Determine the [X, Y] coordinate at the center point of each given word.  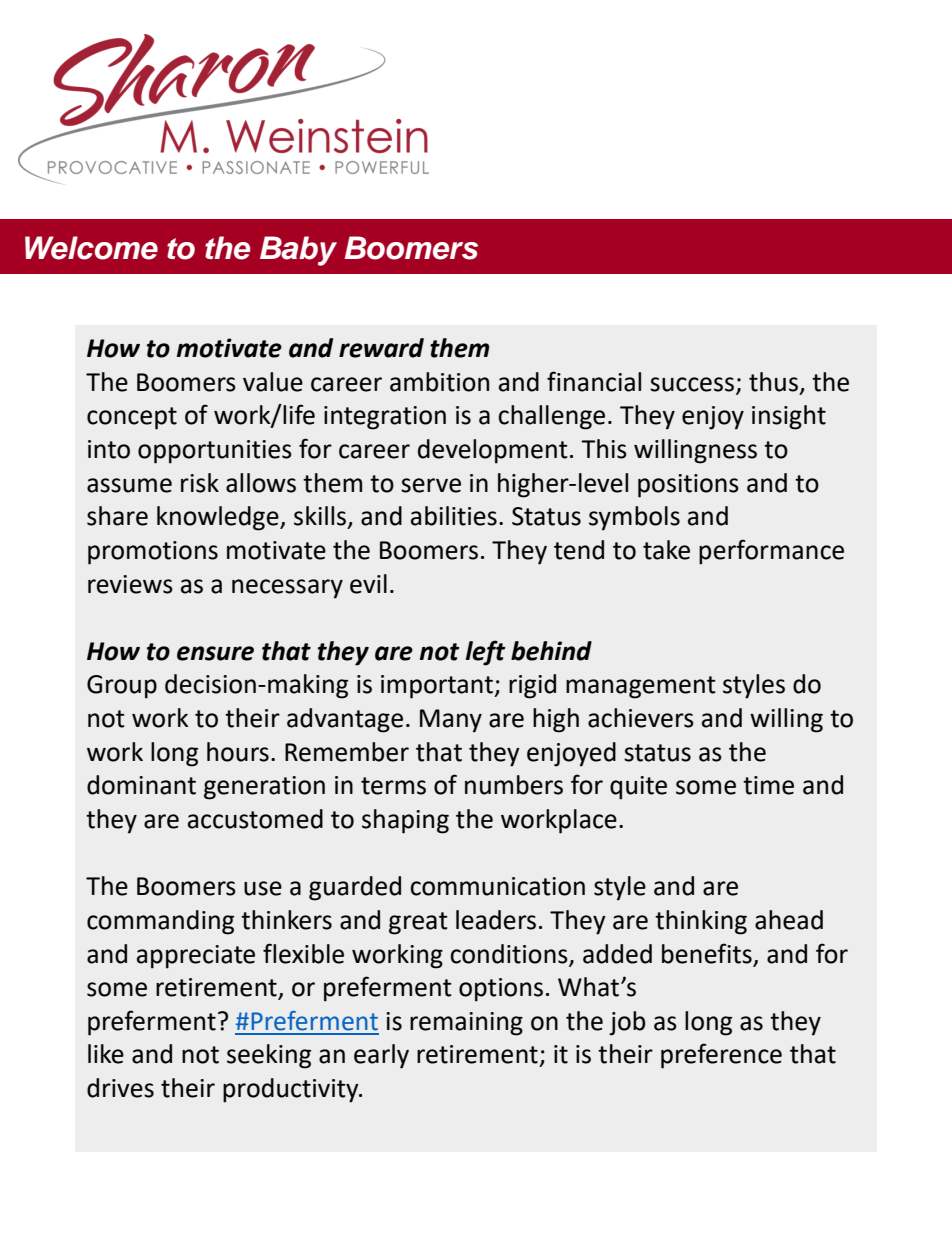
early [381, 1056]
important [438, 687]
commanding [160, 922]
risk [200, 483]
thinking [701, 922]
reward [381, 348]
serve [431, 485]
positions [688, 486]
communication [497, 886]
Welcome [91, 248]
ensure [215, 653]
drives [120, 1088]
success [692, 384]
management [641, 687]
